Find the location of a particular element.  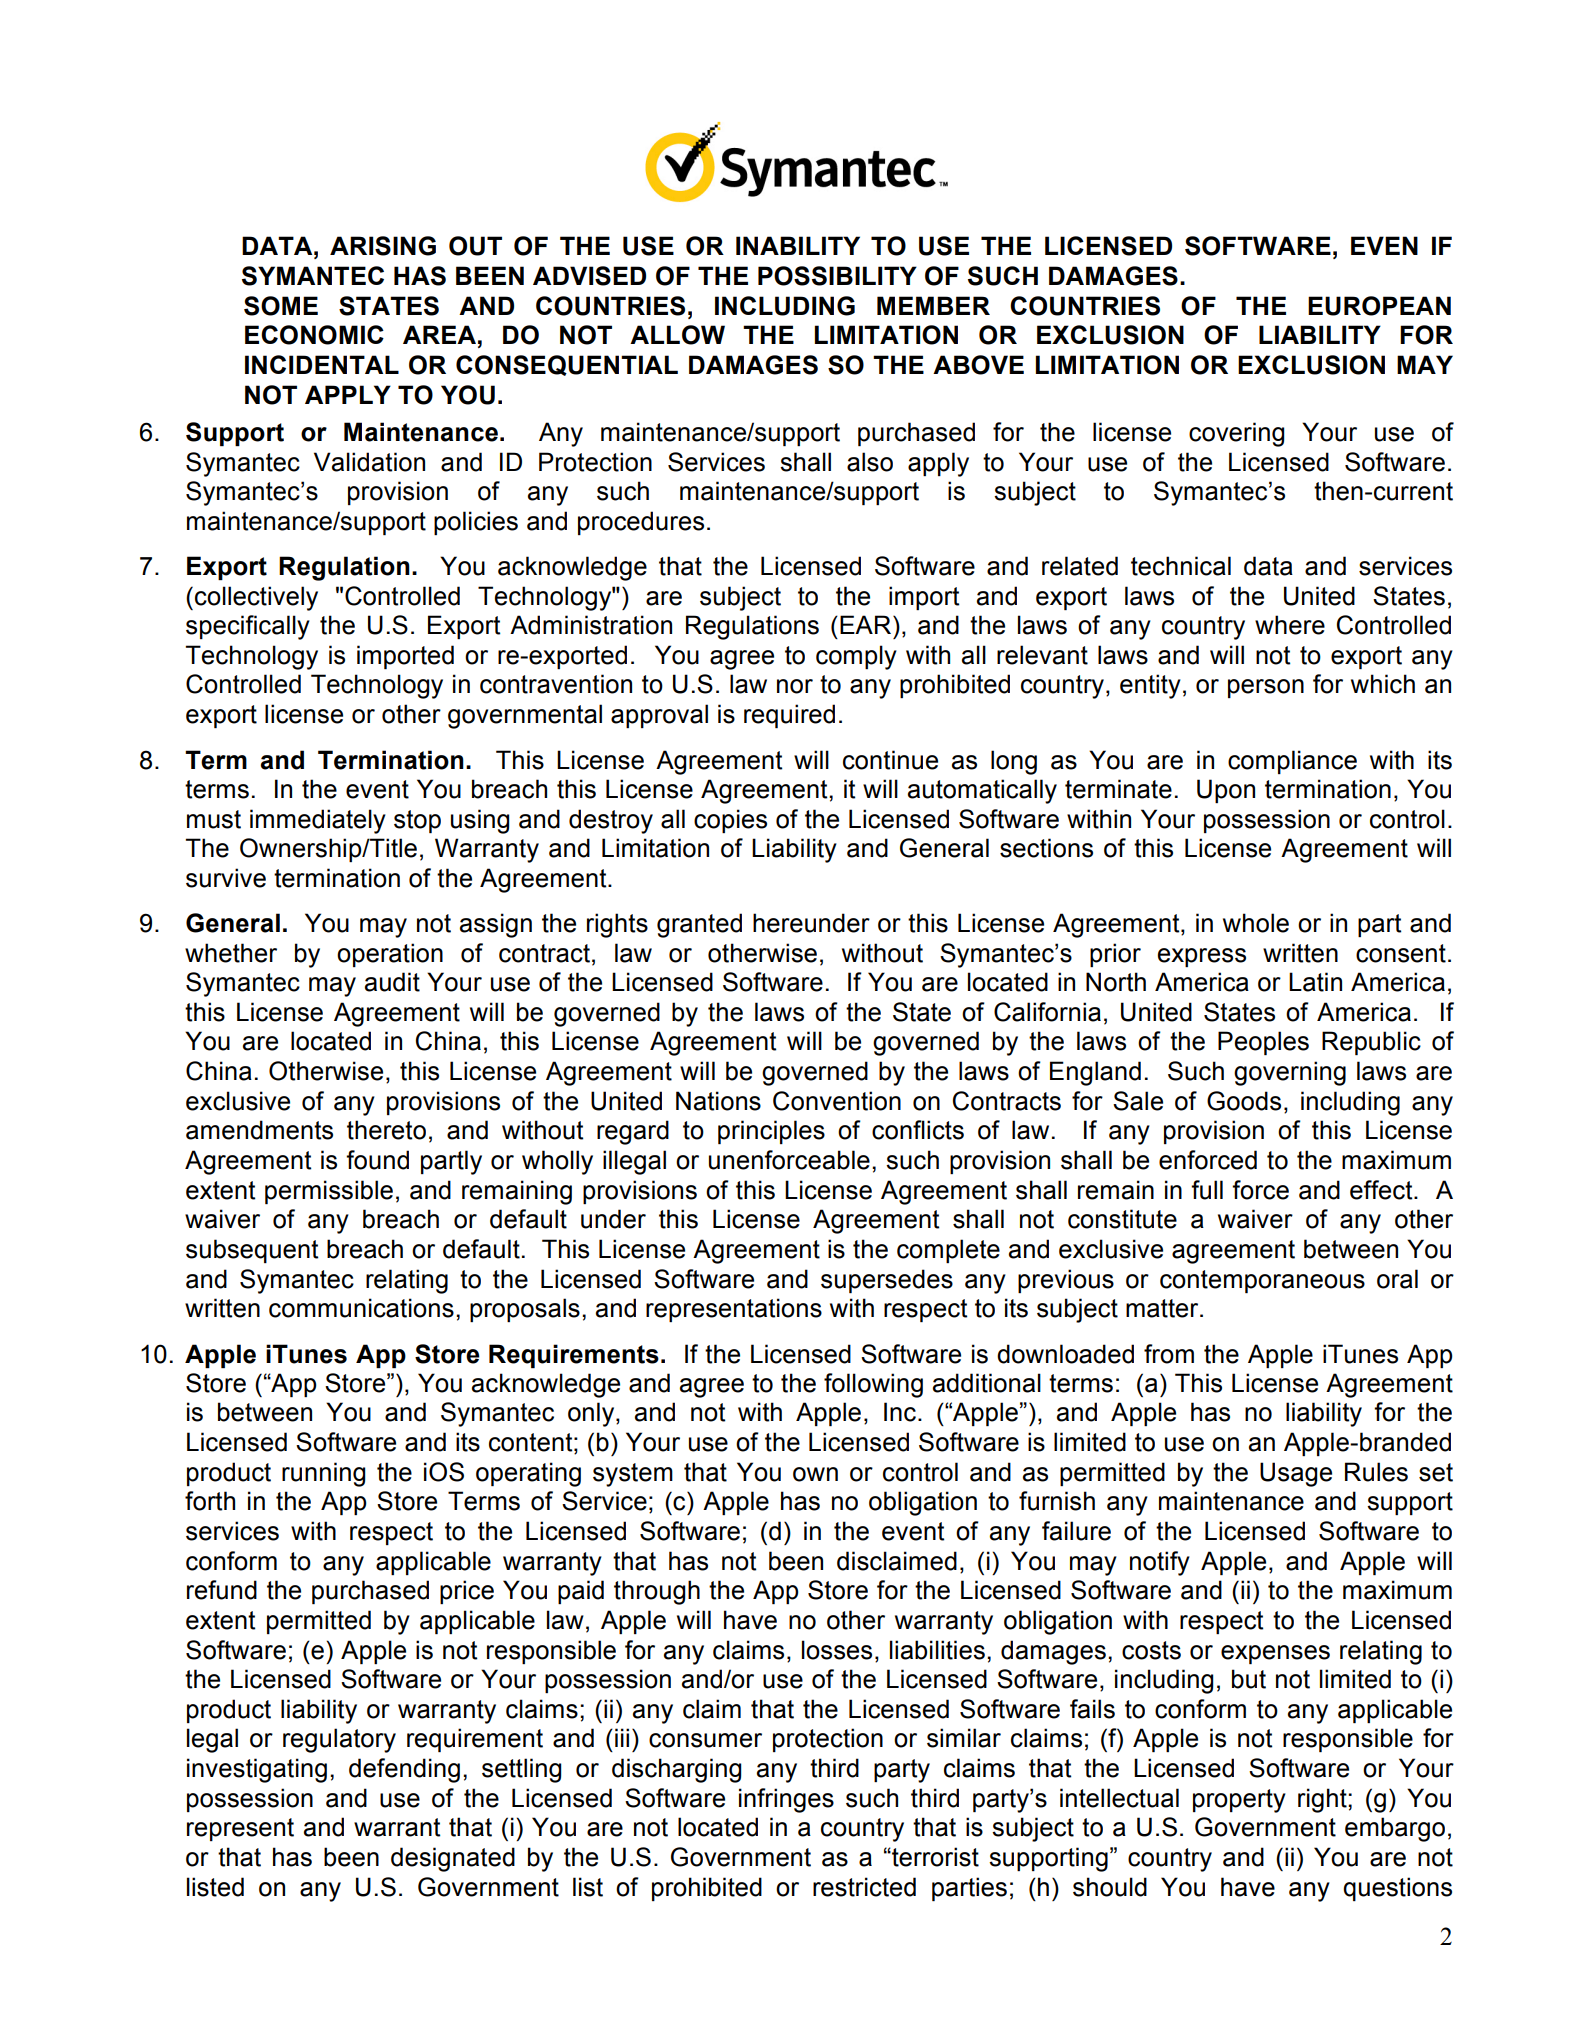

copies is located at coordinates (730, 821).
